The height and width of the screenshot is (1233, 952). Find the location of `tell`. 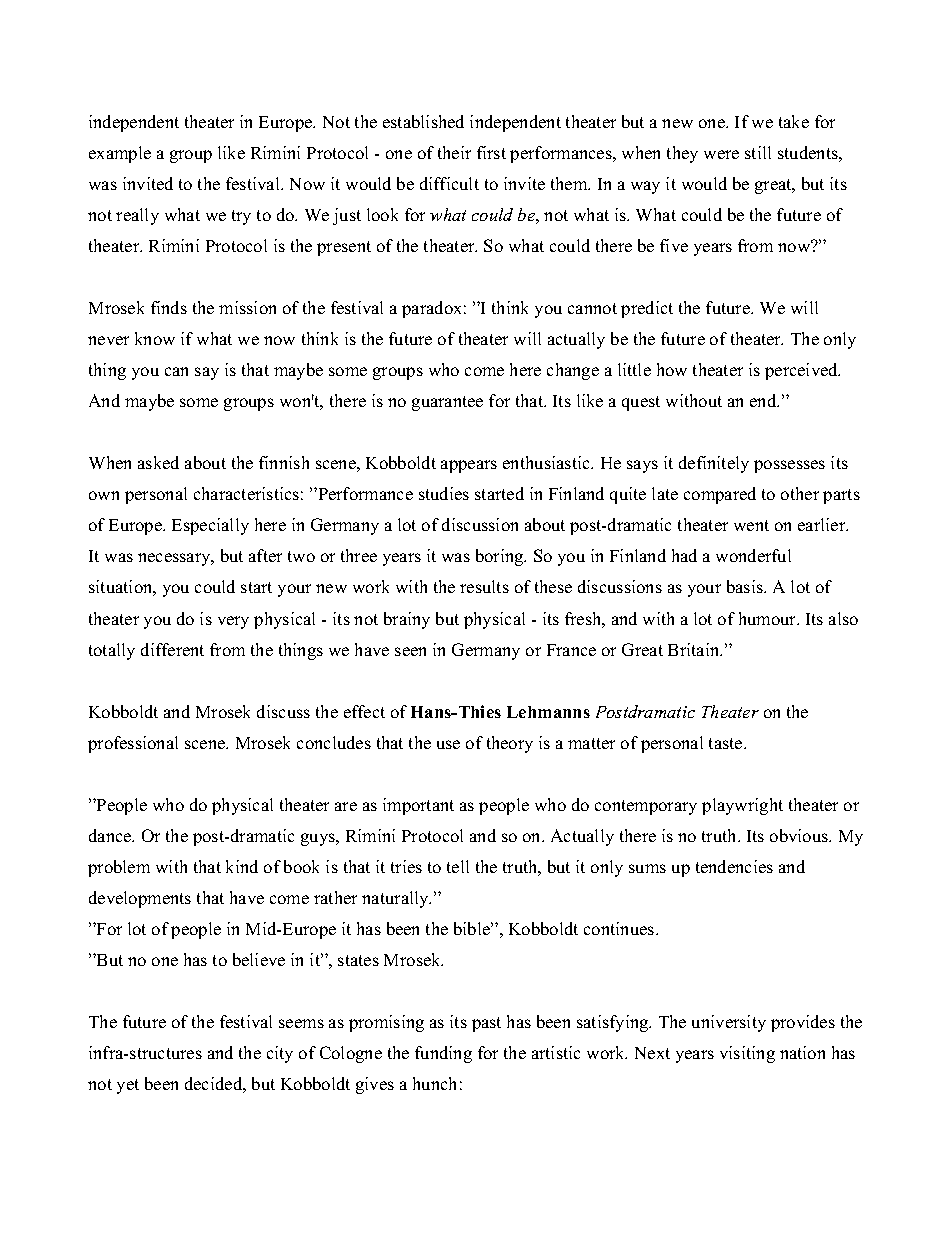

tell is located at coordinates (458, 866).
